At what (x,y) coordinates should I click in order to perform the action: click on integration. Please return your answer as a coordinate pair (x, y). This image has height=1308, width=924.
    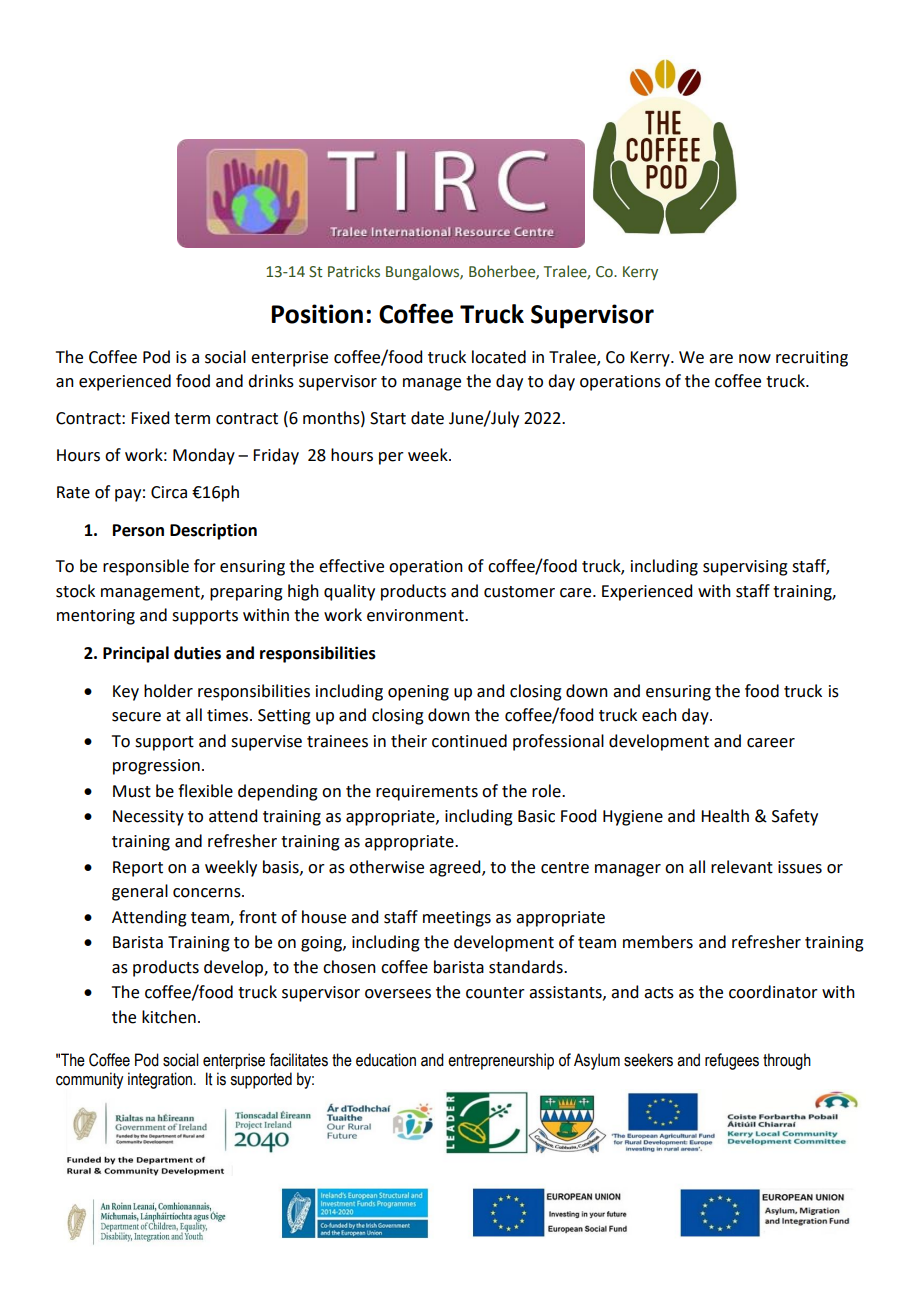
    Looking at the image, I should click on (160, 1080).
